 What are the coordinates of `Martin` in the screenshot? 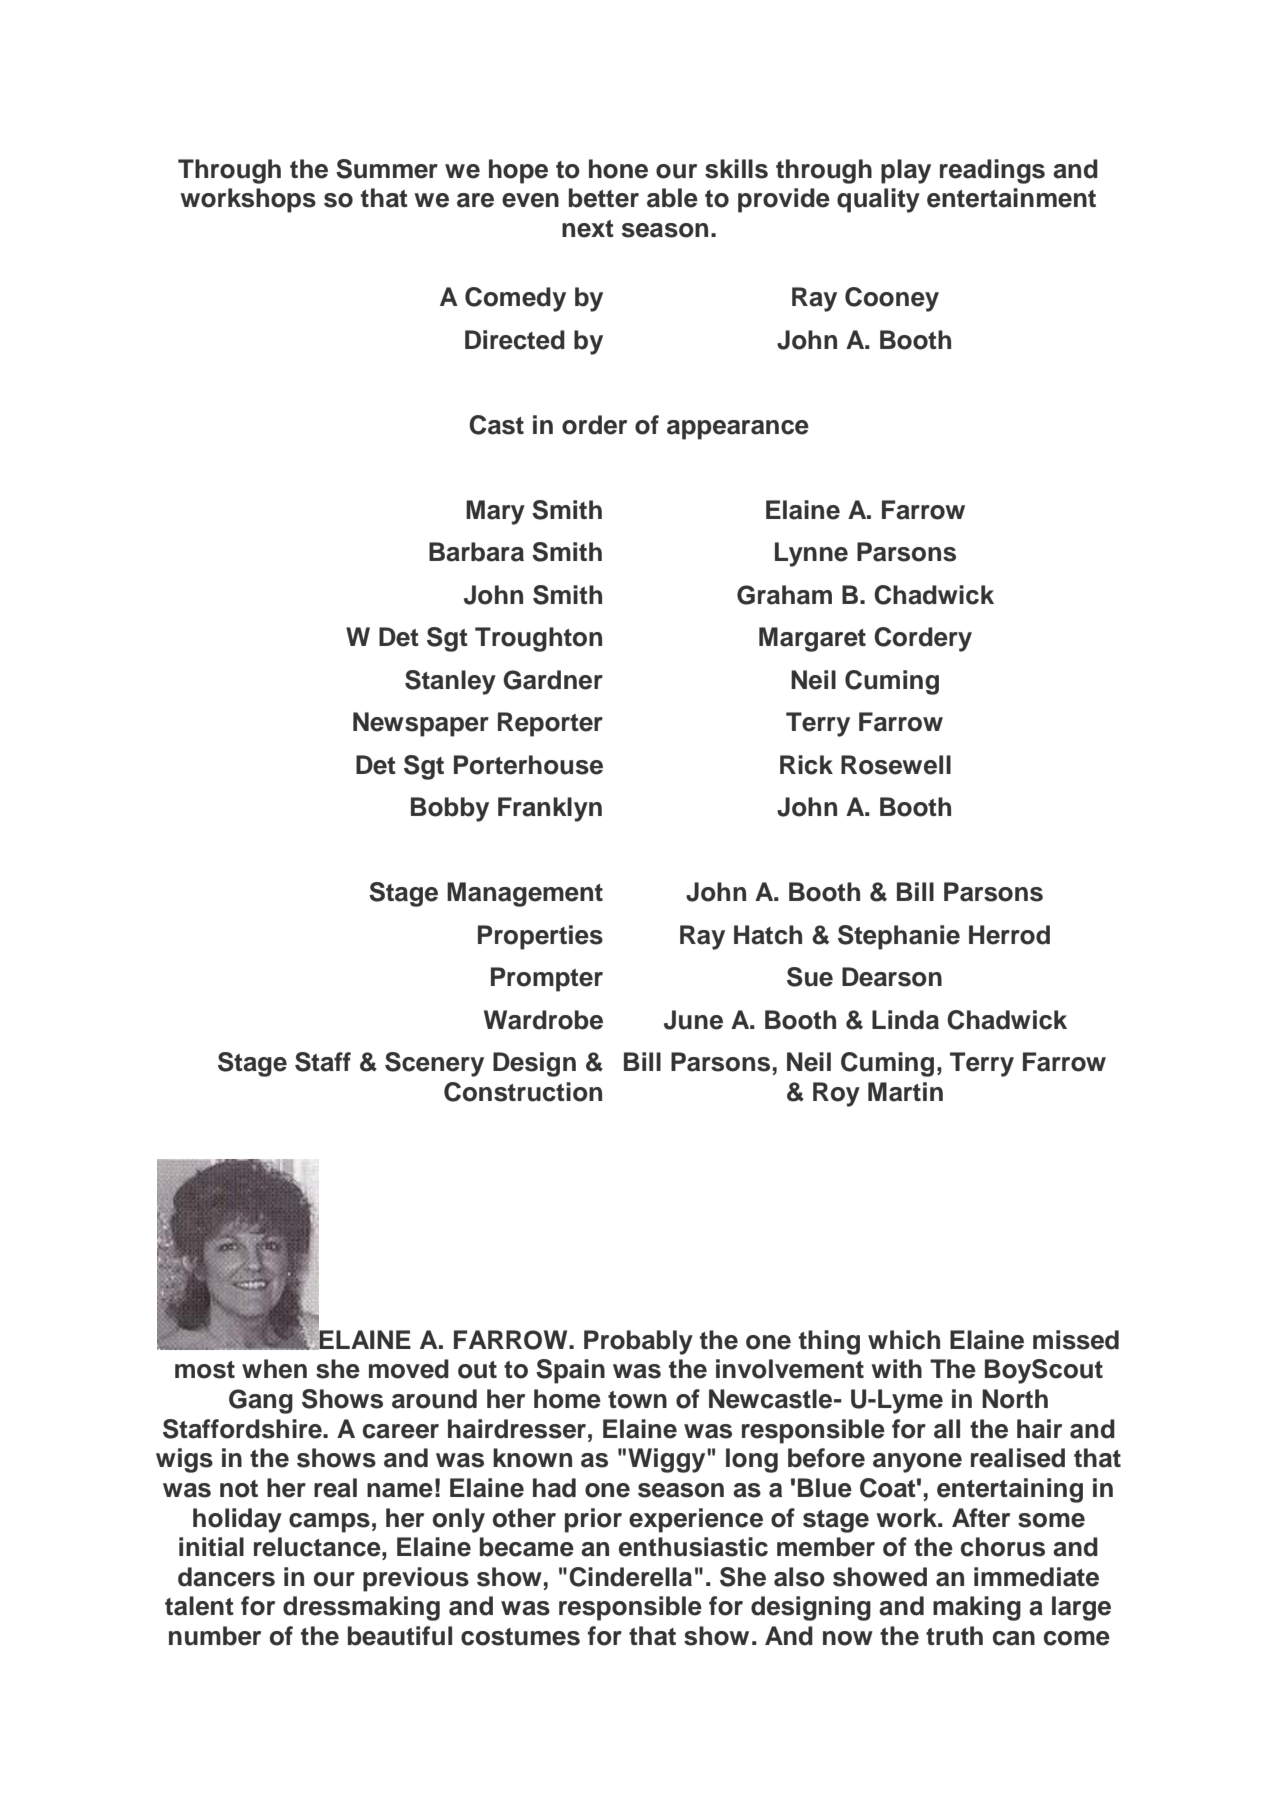 It's located at (905, 1092).
